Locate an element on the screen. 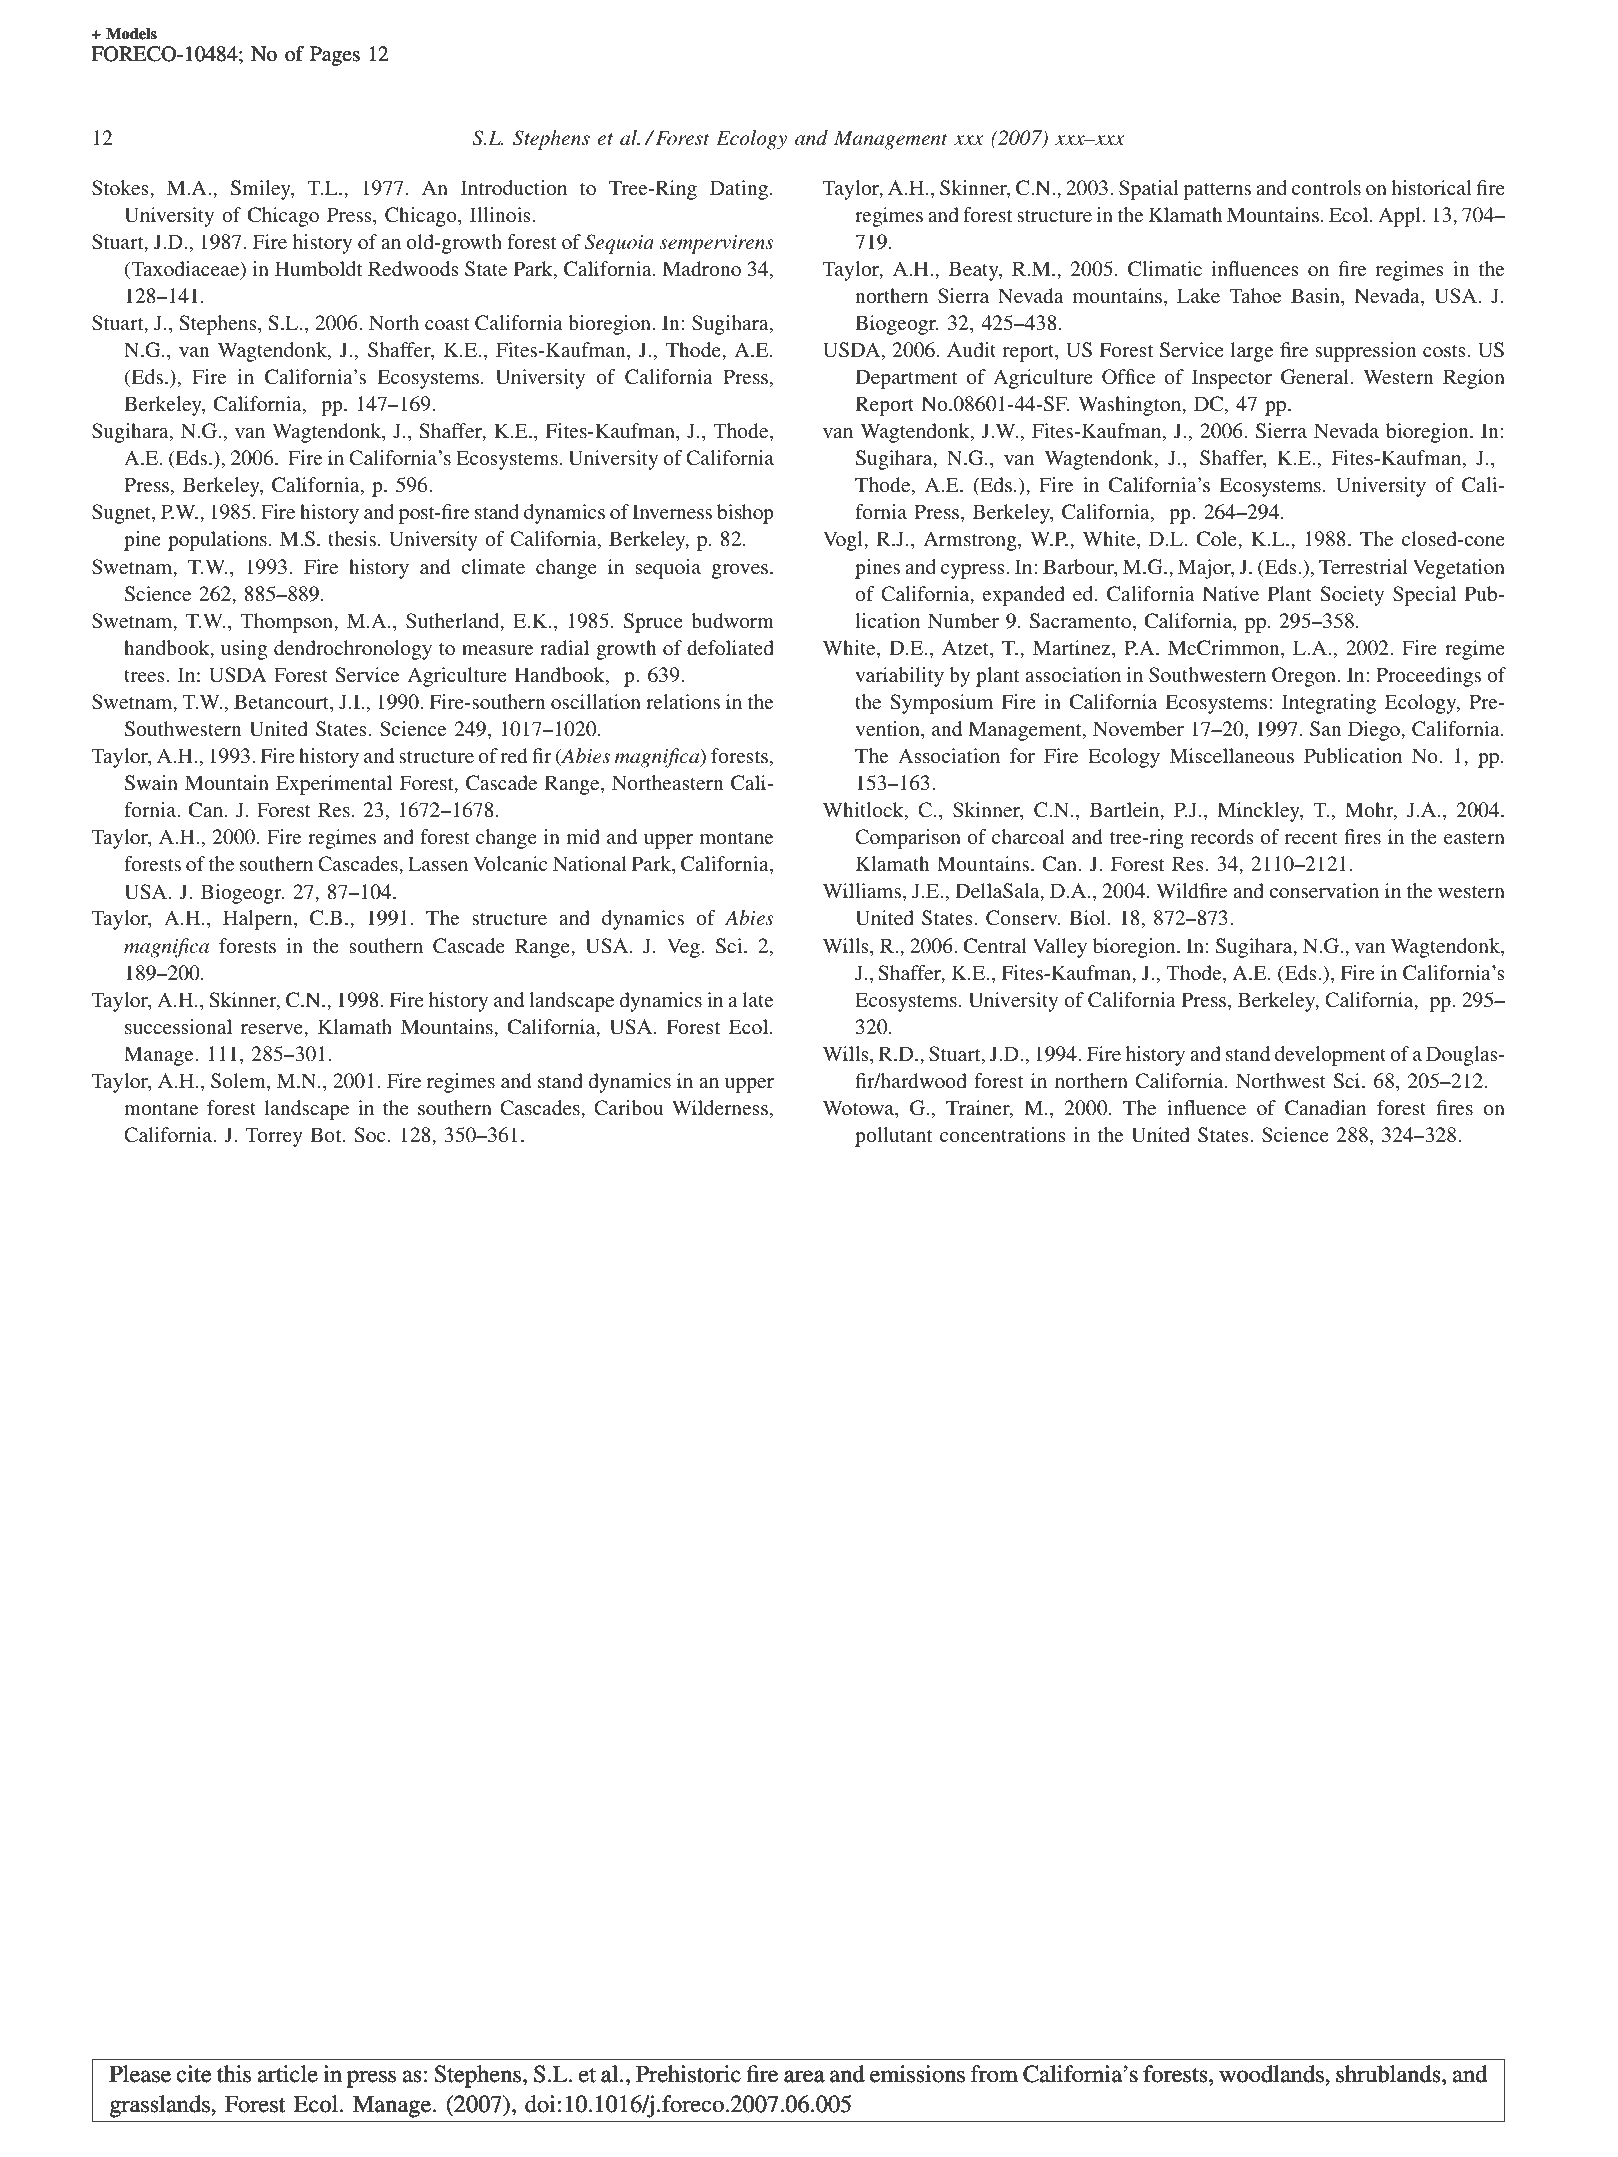 This screenshot has height=2157, width=1618. Dating is located at coordinates (739, 190).
